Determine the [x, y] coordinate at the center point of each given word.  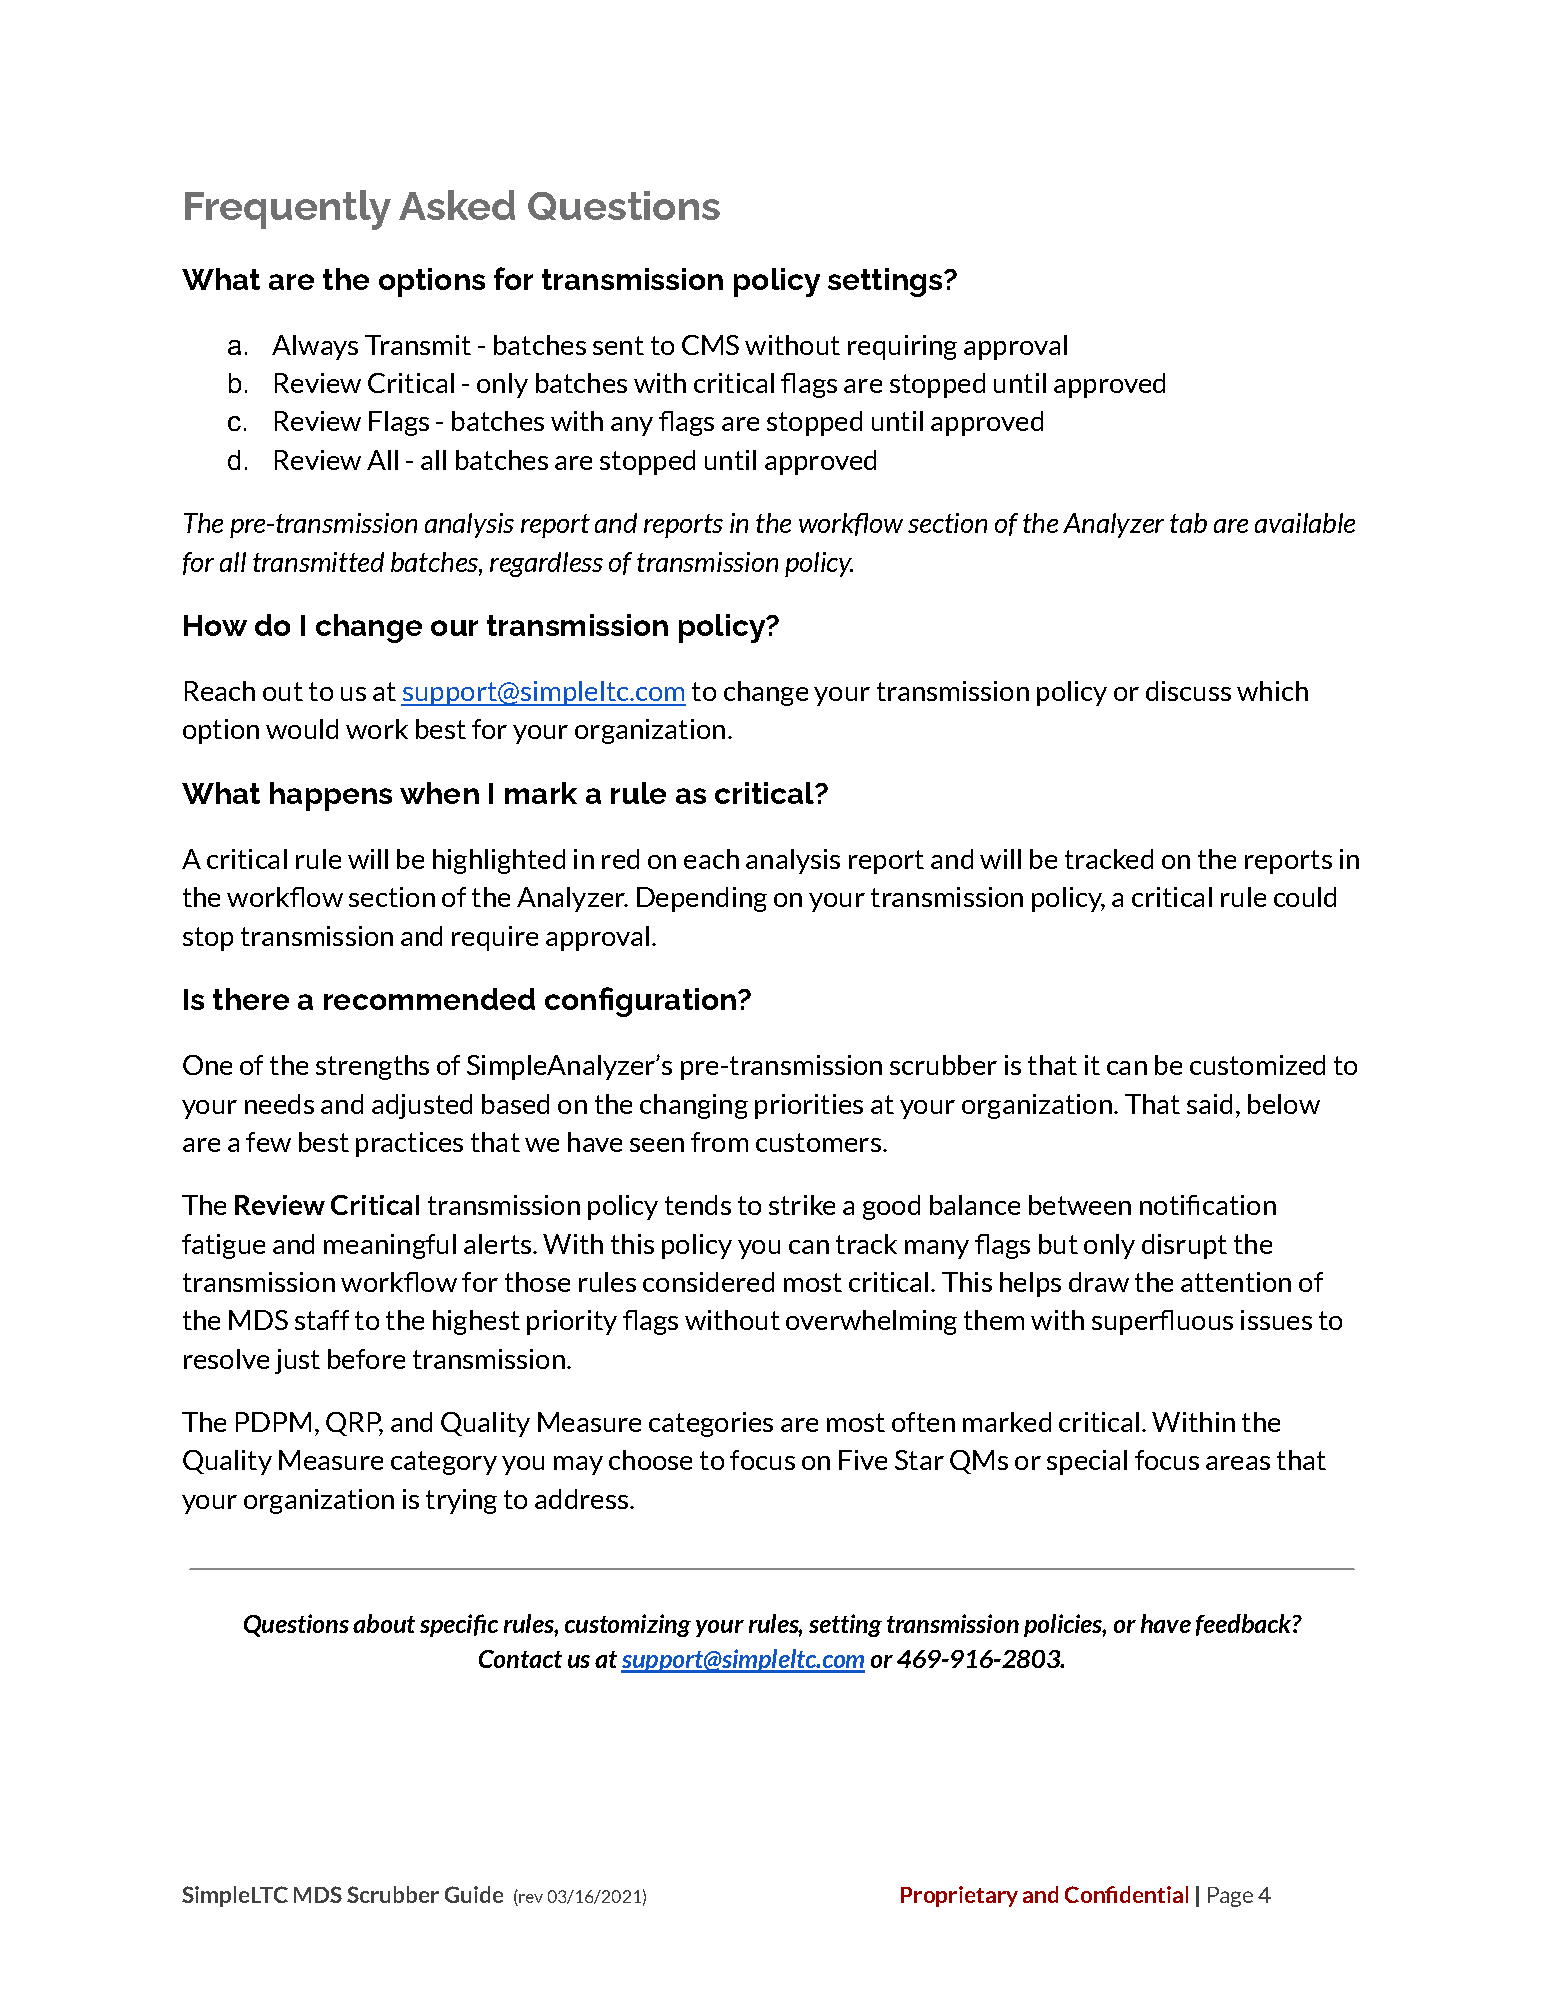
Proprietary [959, 1896]
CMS [710, 345]
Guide [474, 1894]
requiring [902, 347]
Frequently [288, 210]
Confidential [1126, 1894]
